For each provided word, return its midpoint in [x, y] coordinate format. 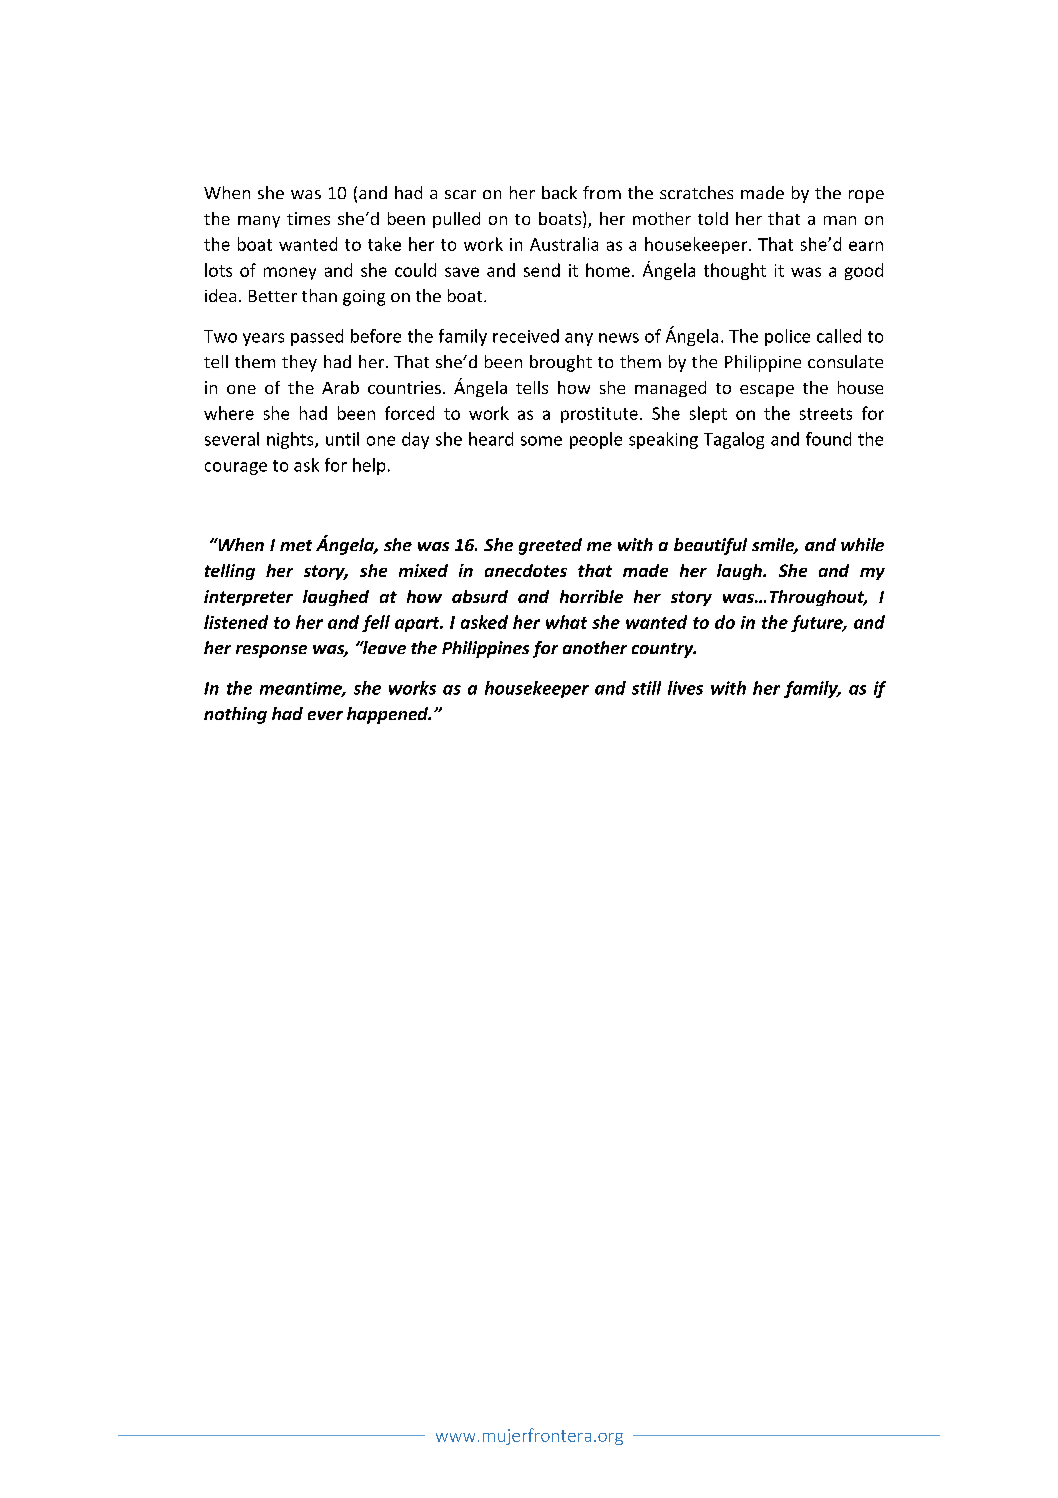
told [713, 218]
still [646, 688]
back [559, 192]
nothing [235, 715]
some [541, 441]
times [308, 218]
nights [291, 440]
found [828, 439]
